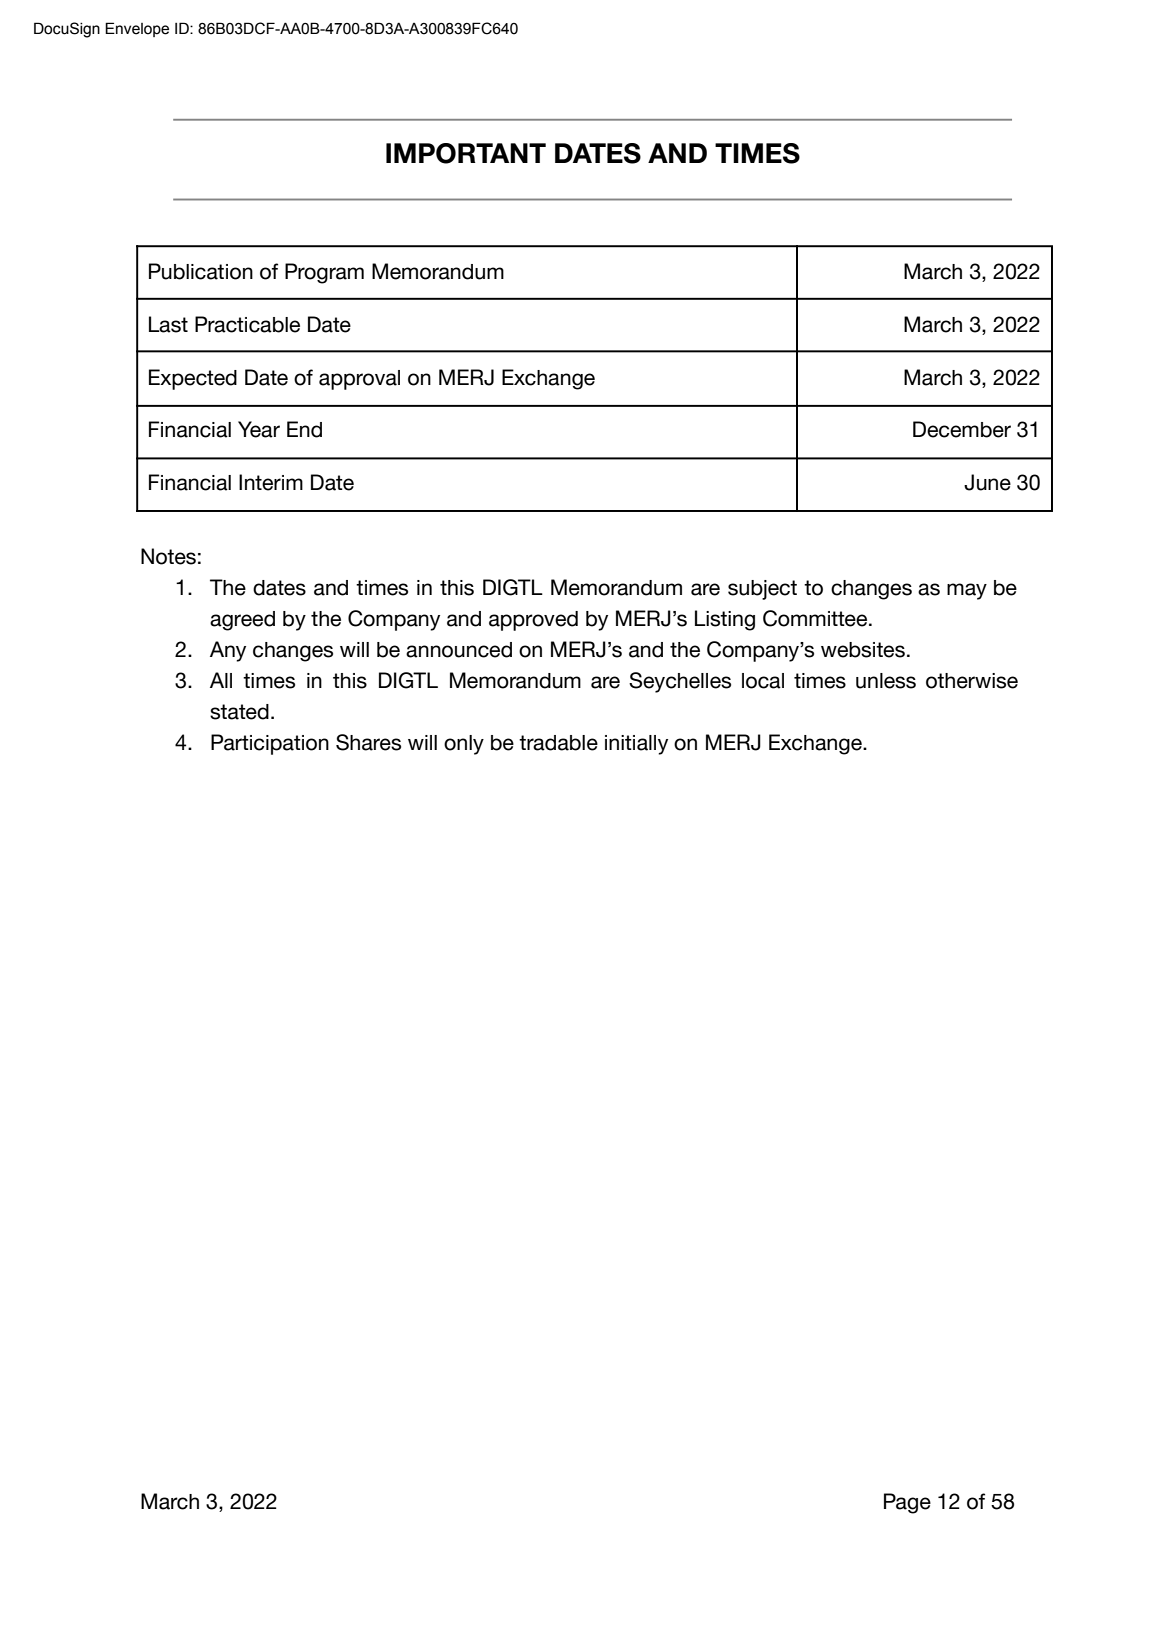  I want to click on otherwise, so click(972, 681).
